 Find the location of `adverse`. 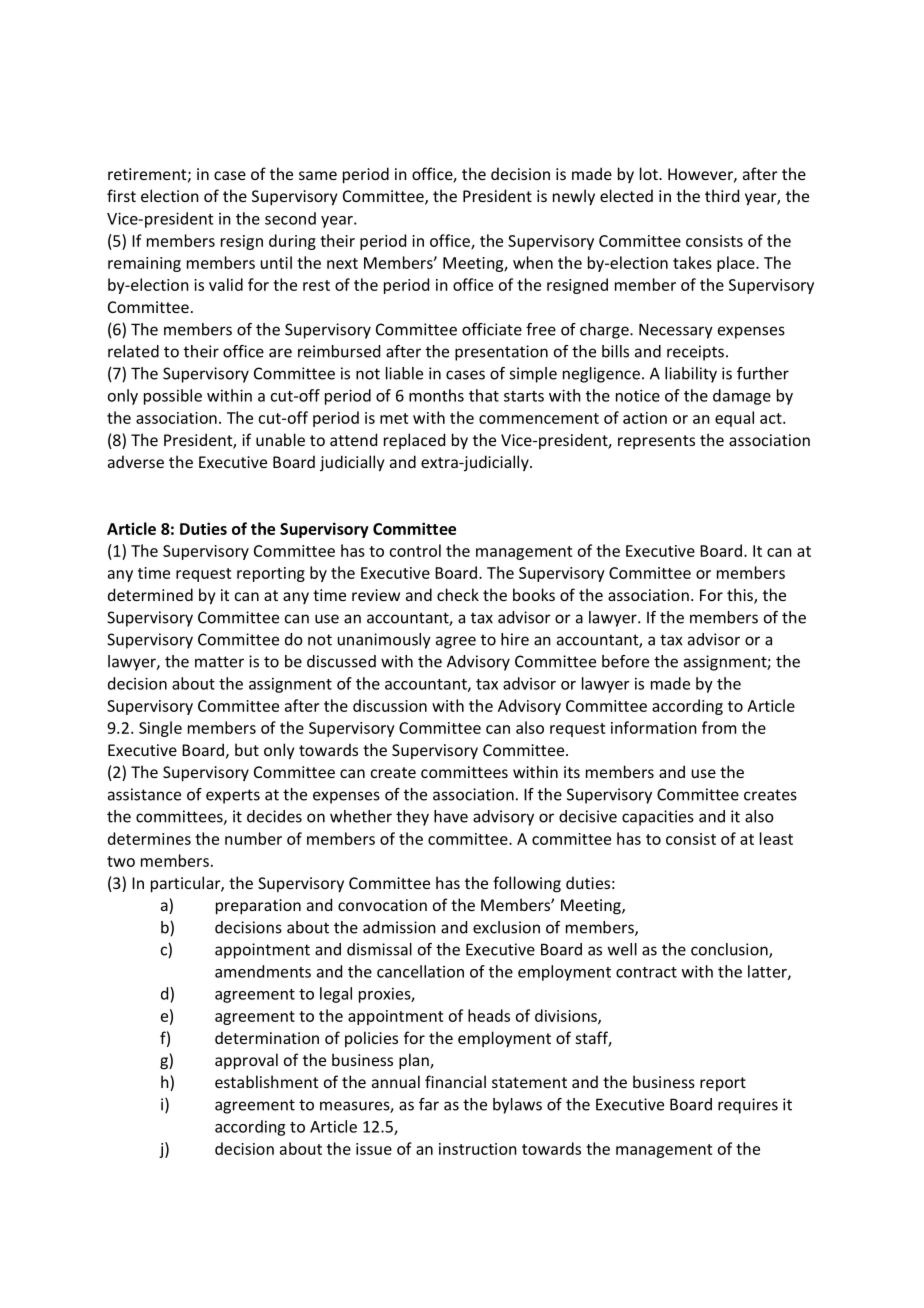

adverse is located at coordinates (136, 461).
